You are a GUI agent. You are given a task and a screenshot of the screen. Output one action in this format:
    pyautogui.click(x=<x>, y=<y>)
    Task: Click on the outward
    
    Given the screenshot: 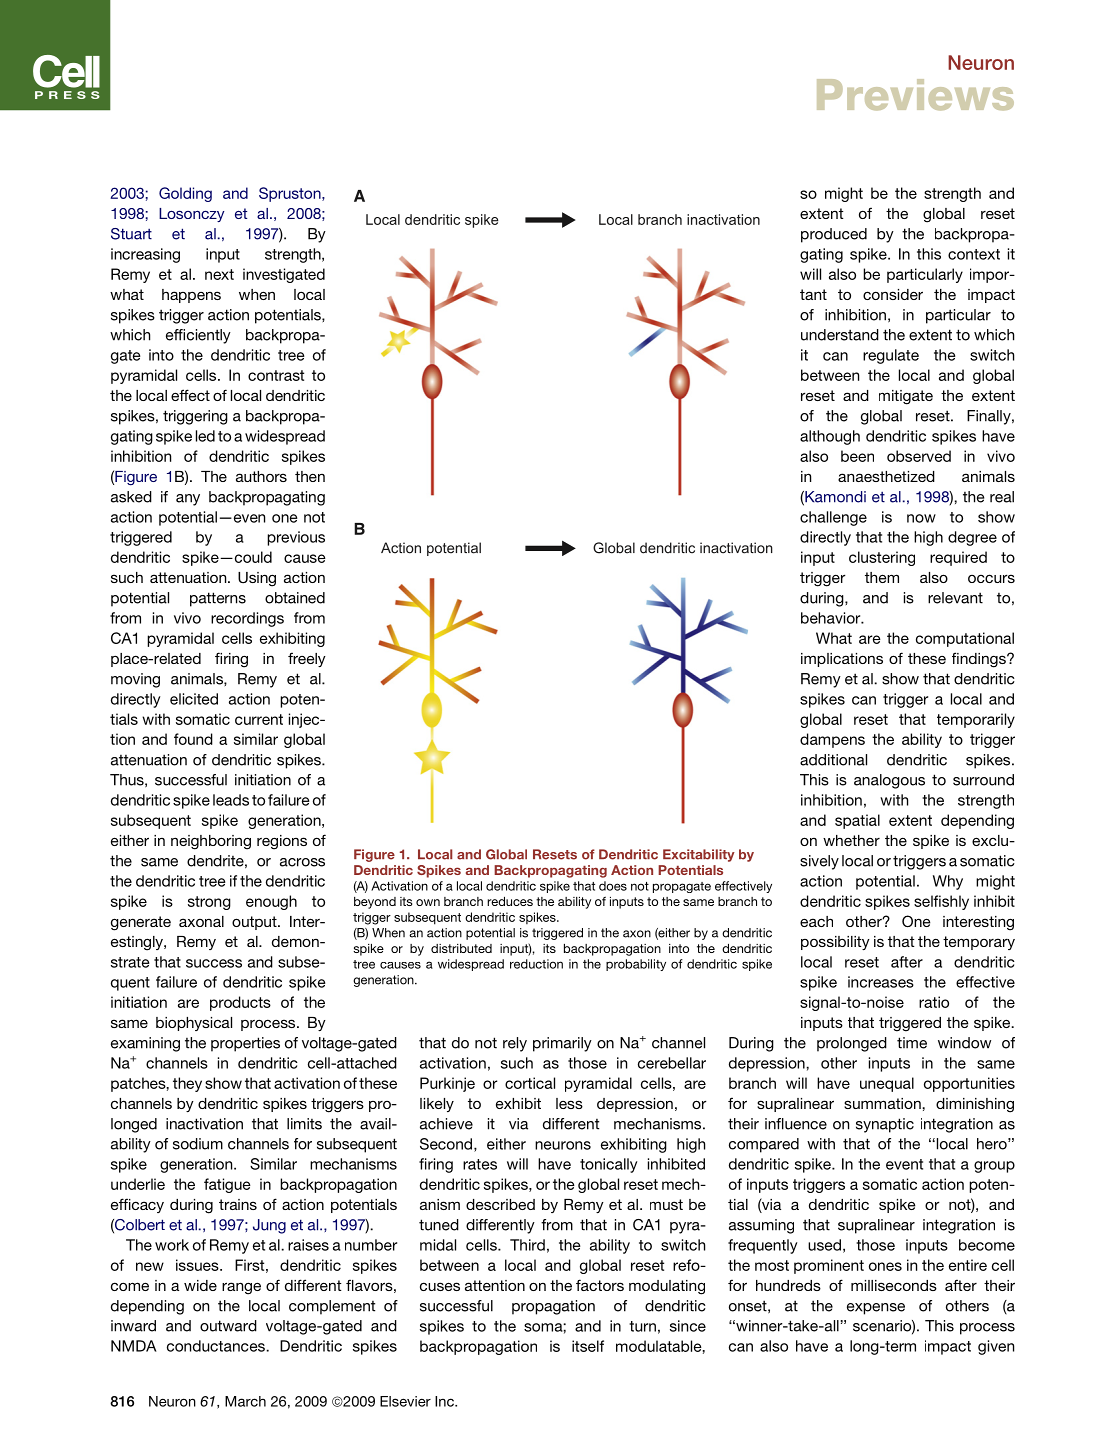 What is the action you would take?
    pyautogui.click(x=228, y=1326)
